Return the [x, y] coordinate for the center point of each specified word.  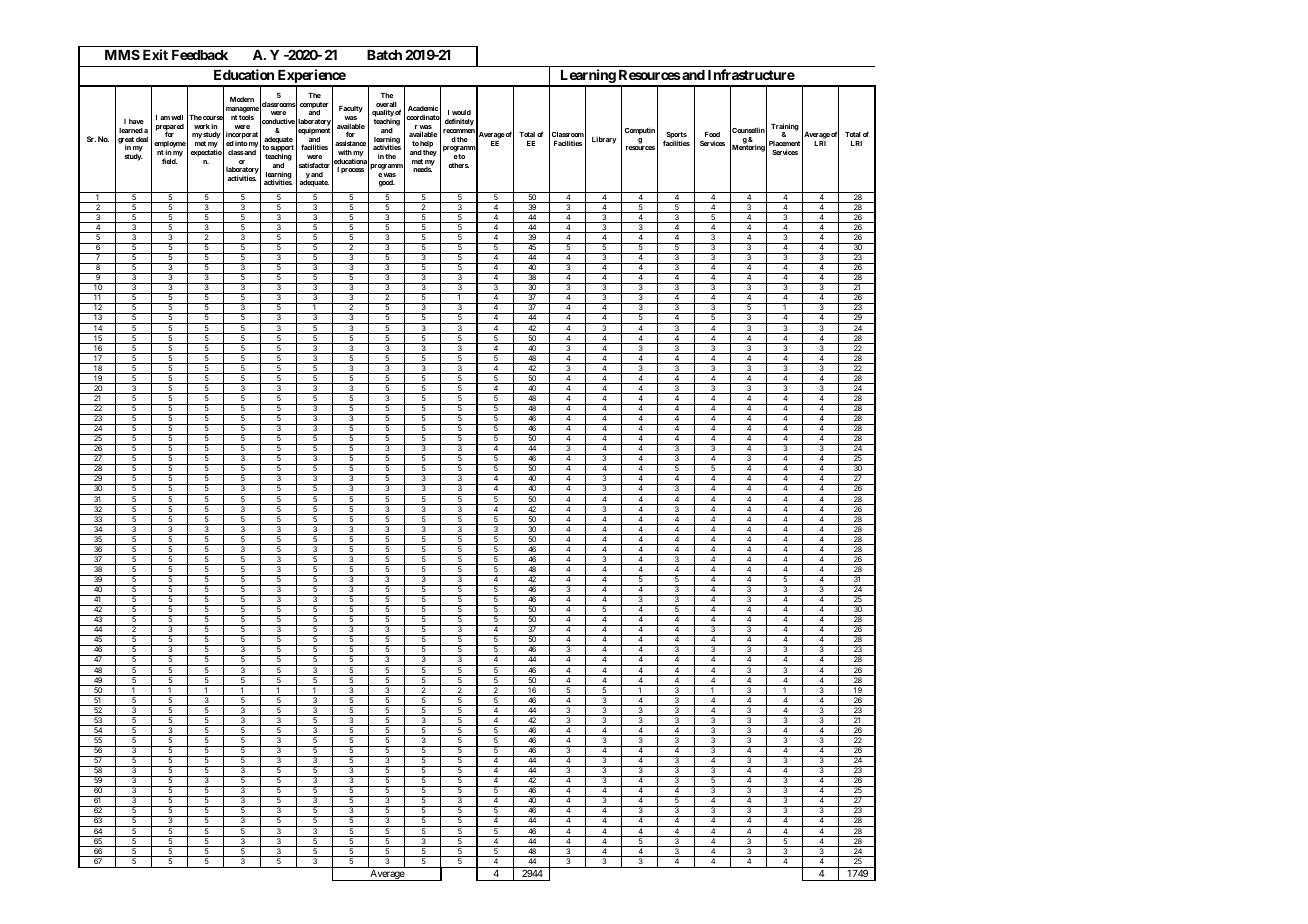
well [177, 117]
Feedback [200, 55]
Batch [384, 55]
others [459, 165]
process [352, 171]
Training [785, 128]
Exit [155, 54]
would [461, 112]
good [387, 183]
